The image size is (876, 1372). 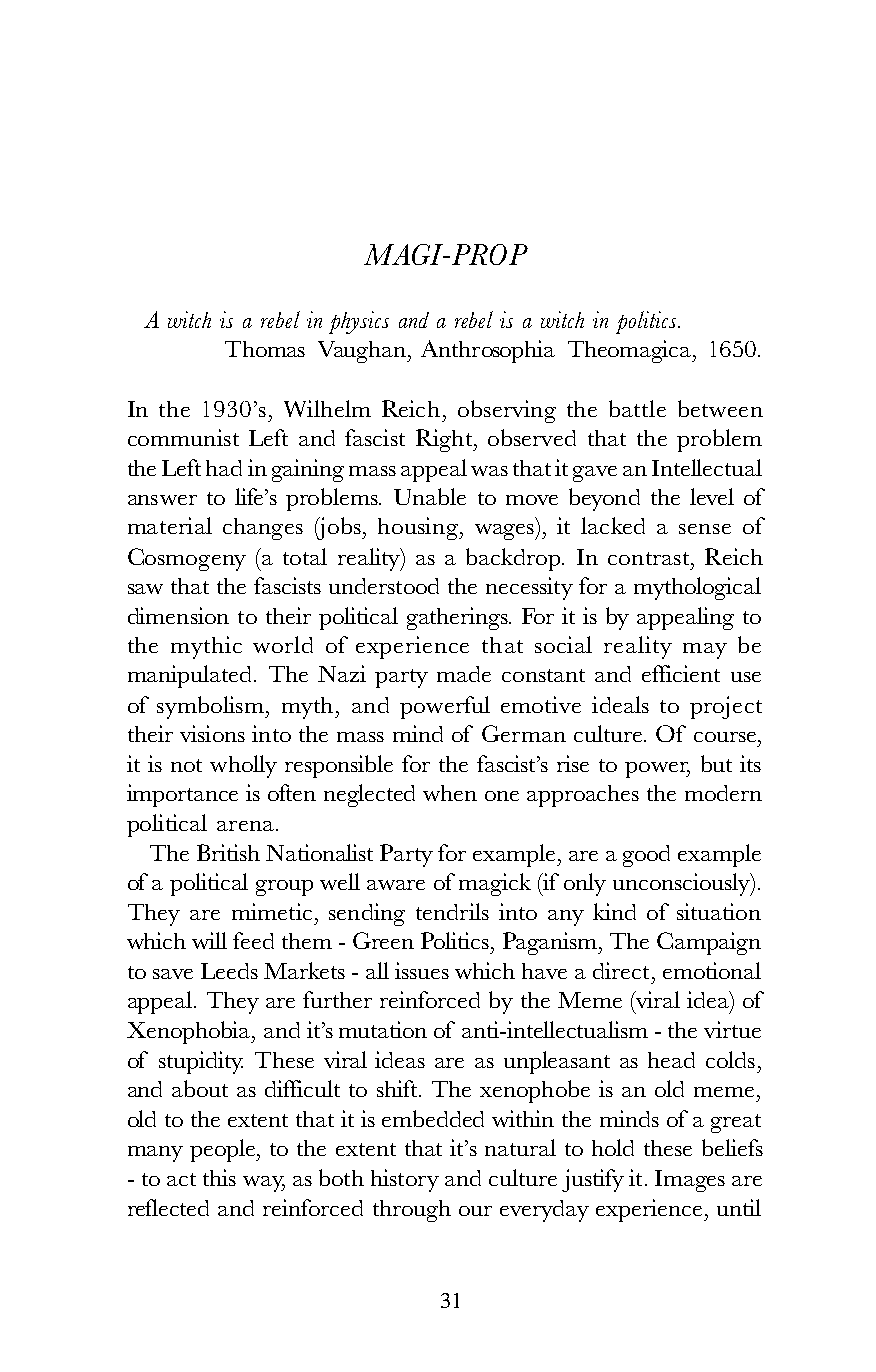 I want to click on dimension, so click(x=178, y=615).
